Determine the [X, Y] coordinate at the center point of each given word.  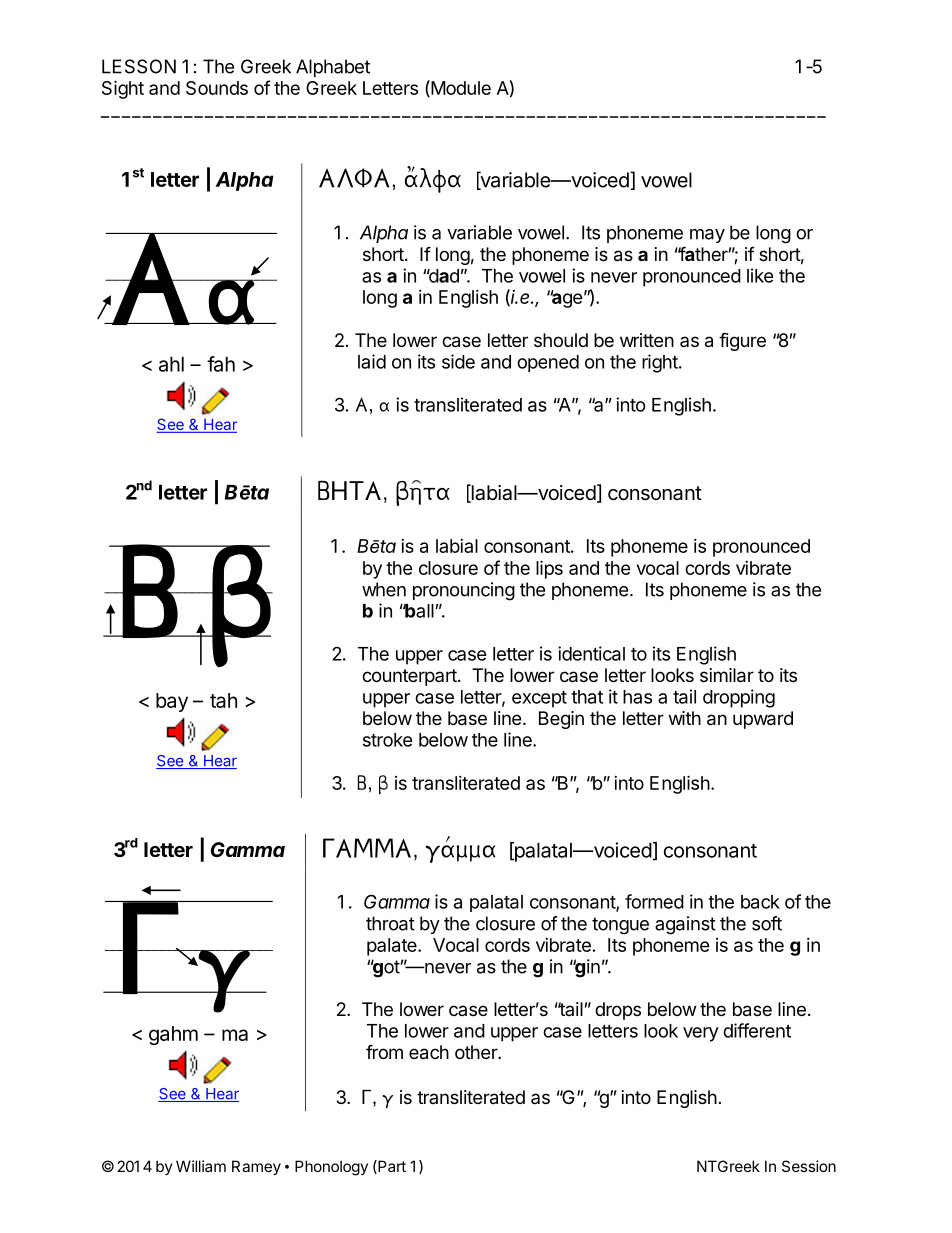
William [201, 1166]
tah [223, 700]
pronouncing [464, 591]
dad [443, 276]
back [760, 902]
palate [393, 947]
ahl [171, 364]
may [707, 236]
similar [727, 675]
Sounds [217, 88]
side [458, 361]
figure [742, 341]
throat [390, 923]
